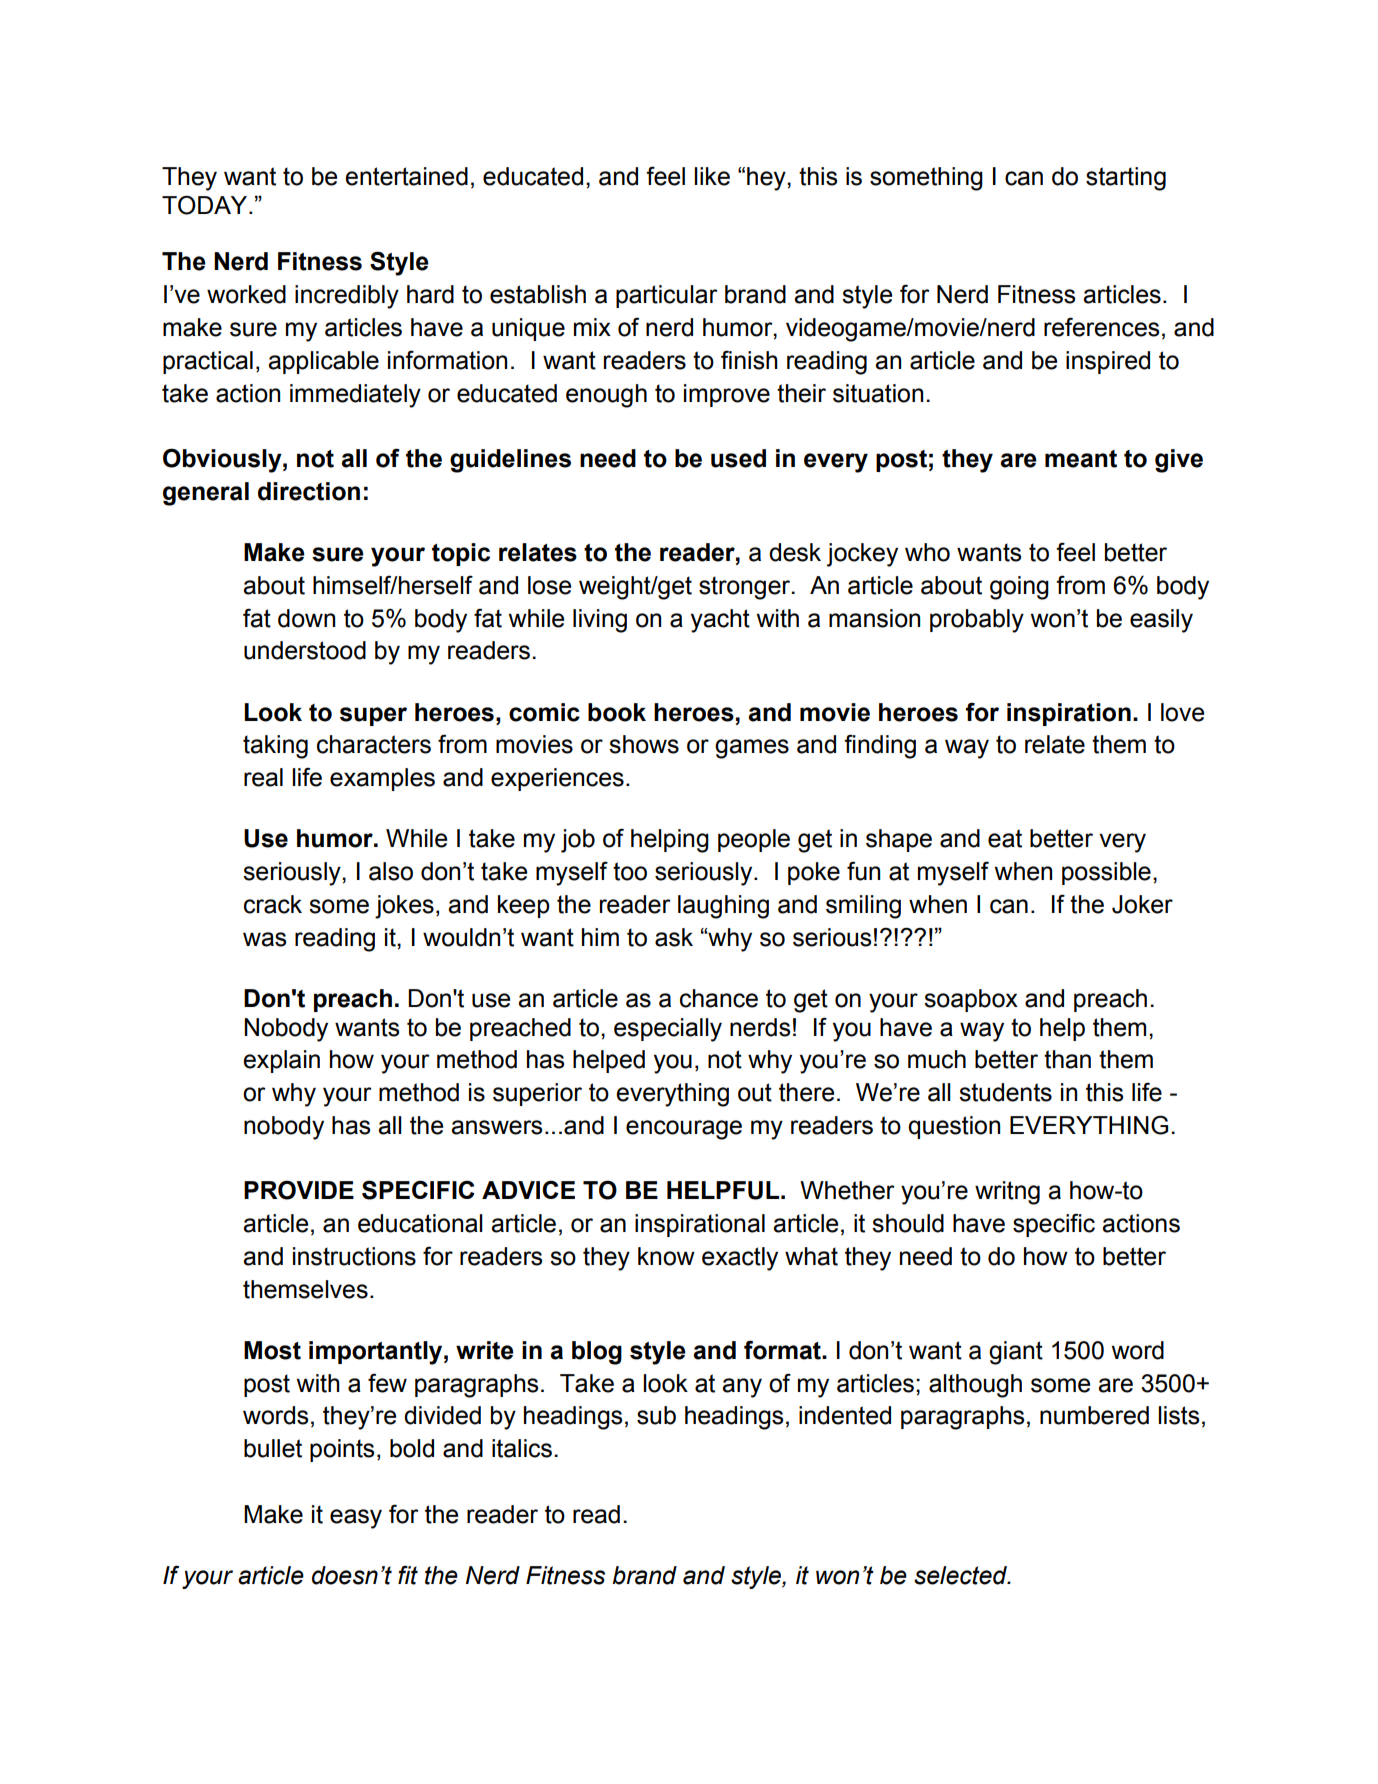  What do you see at coordinates (962, 1575) in the screenshot?
I see `selected` at bounding box center [962, 1575].
